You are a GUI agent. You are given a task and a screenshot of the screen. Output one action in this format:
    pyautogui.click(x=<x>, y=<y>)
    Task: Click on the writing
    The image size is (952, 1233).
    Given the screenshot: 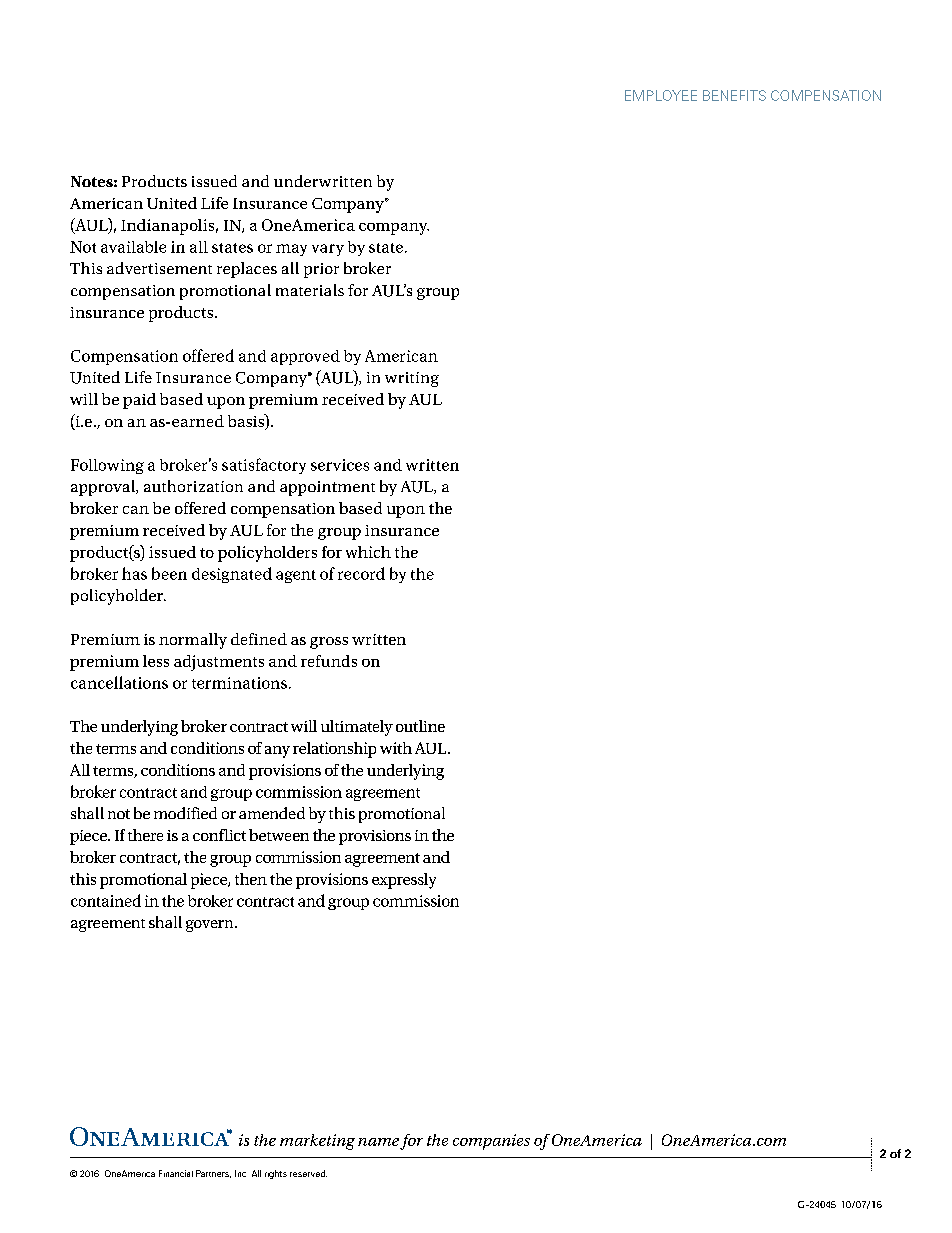 What is the action you would take?
    pyautogui.click(x=412, y=379)
